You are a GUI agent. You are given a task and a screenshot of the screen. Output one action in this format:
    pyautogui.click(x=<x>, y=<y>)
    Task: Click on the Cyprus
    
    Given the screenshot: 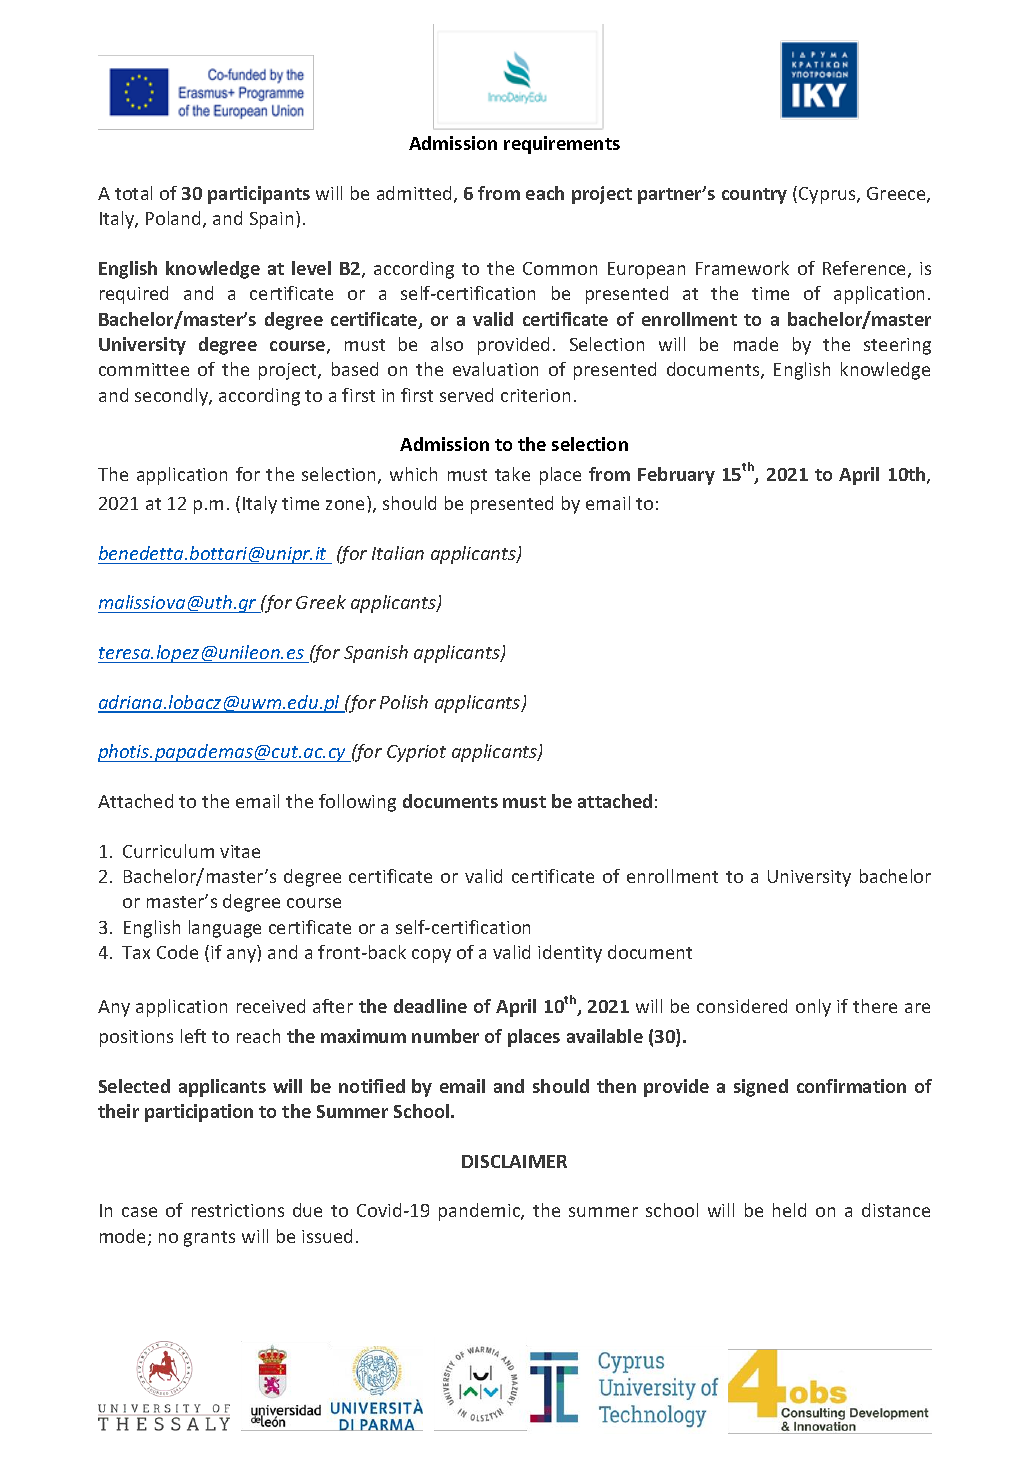 What is the action you would take?
    pyautogui.click(x=828, y=195)
